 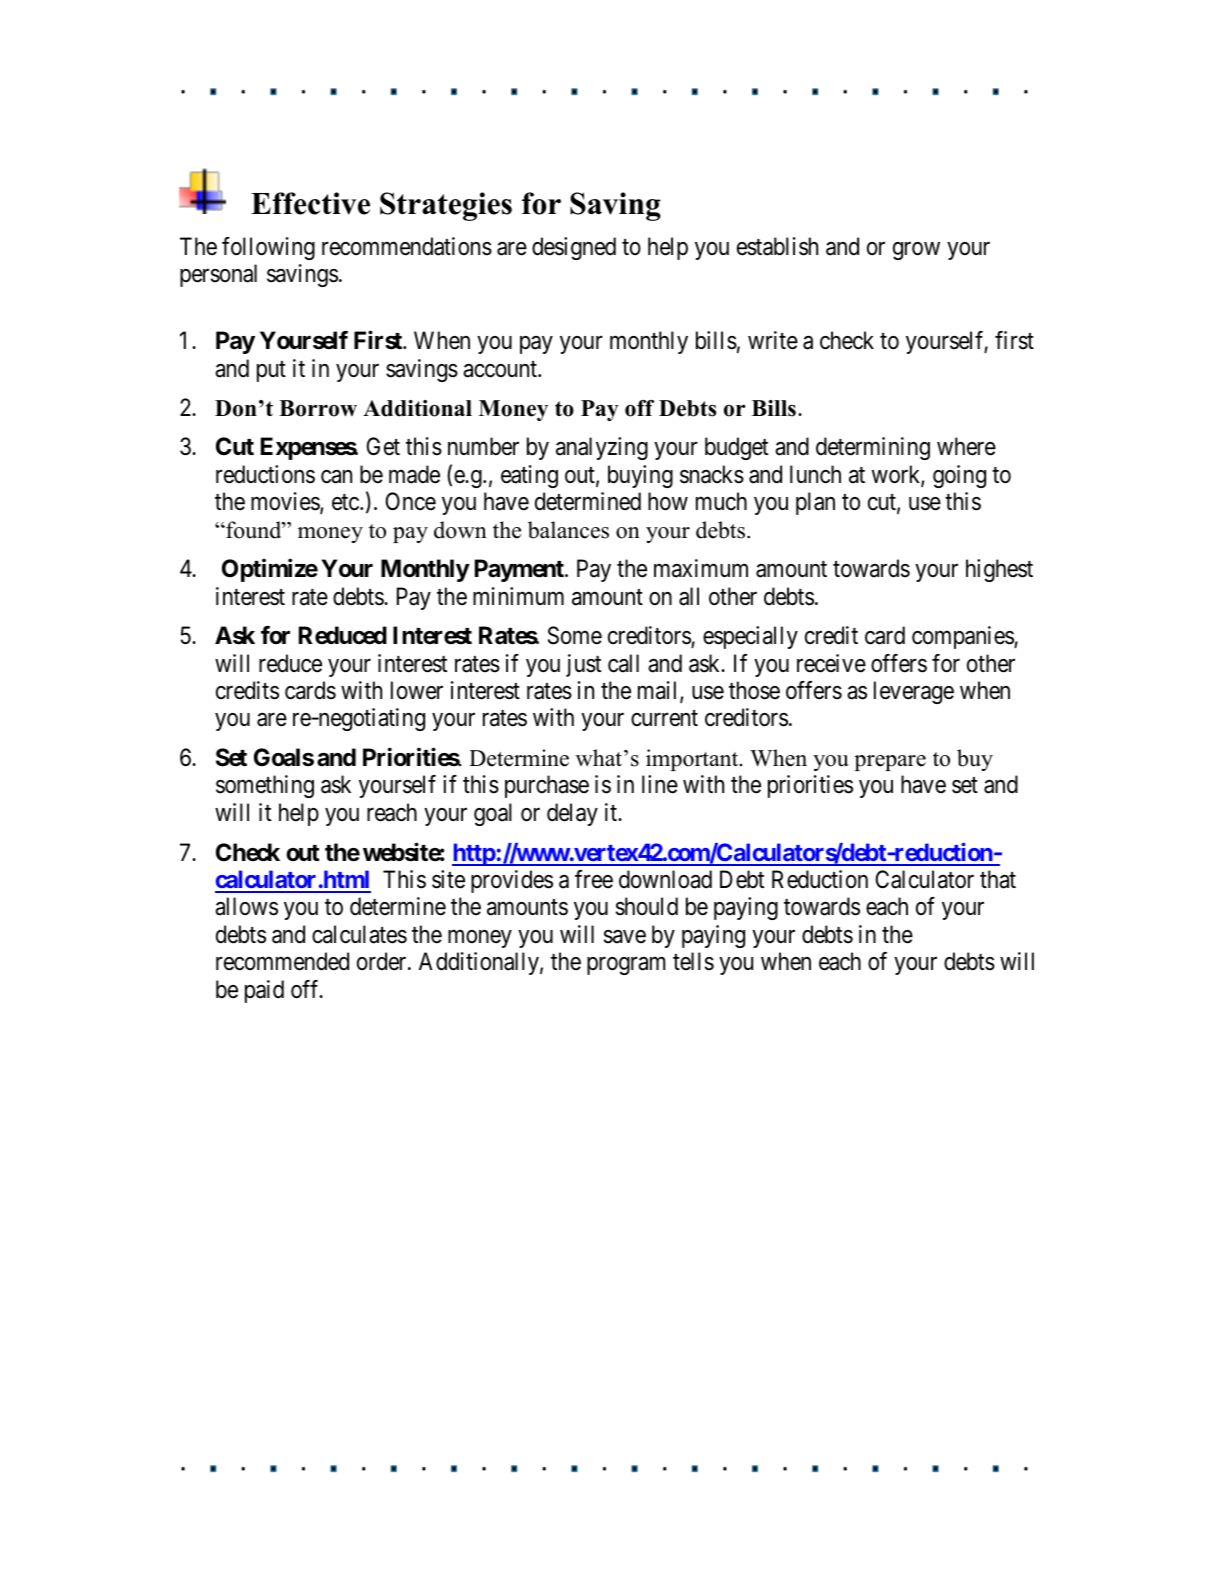 I want to click on Effective, so click(x=310, y=203).
